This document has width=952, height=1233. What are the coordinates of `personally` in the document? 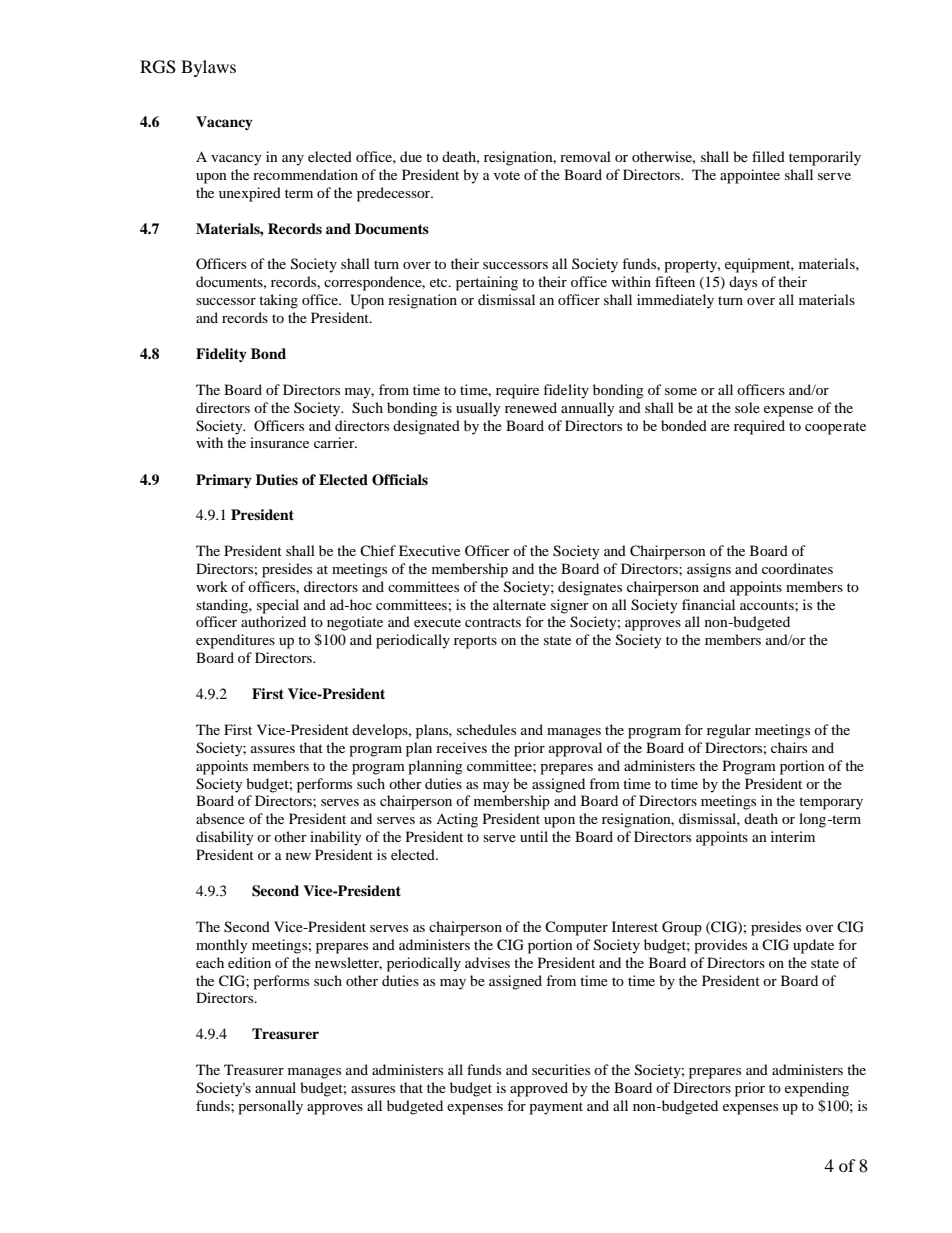 It's located at (270, 1107).
